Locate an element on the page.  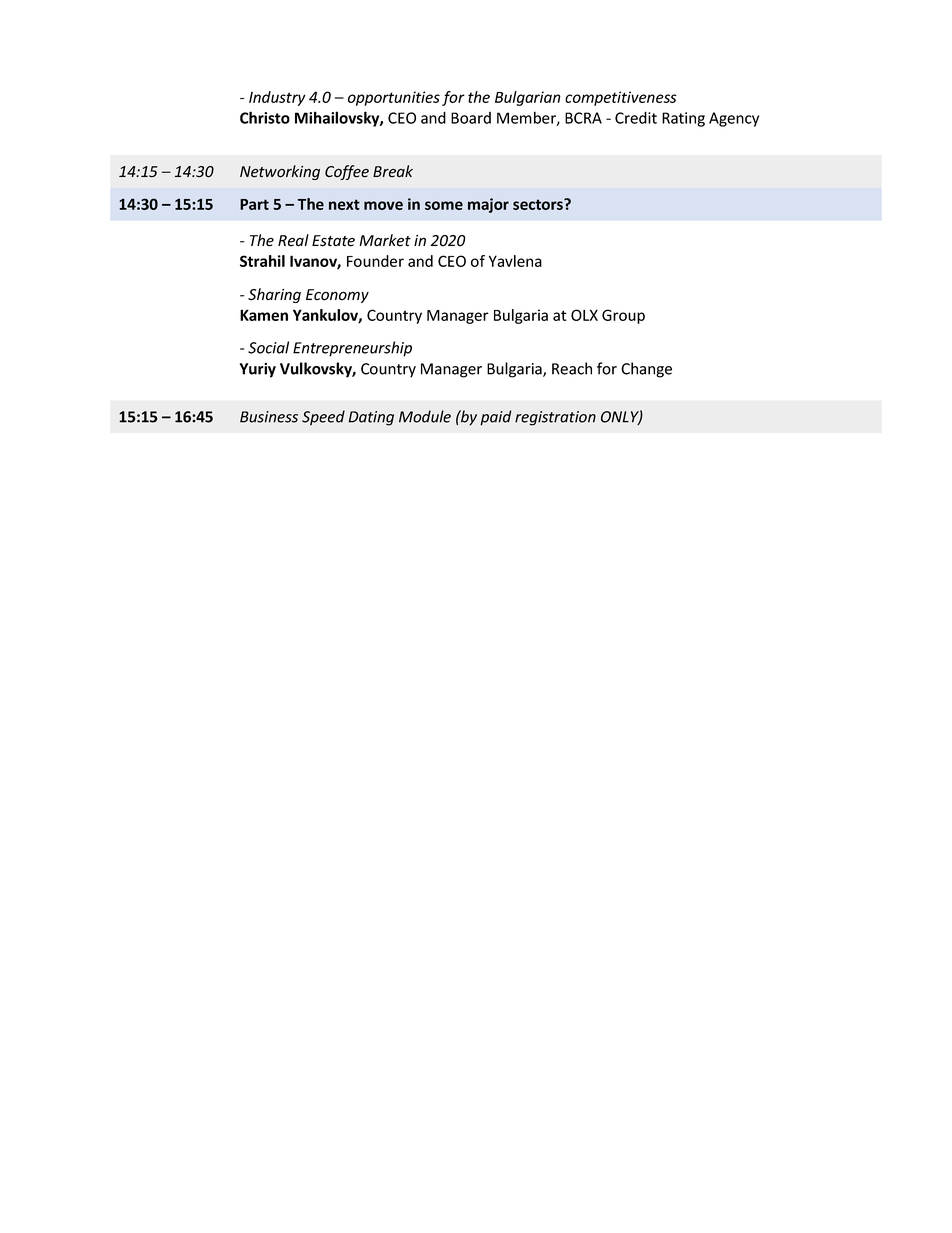
Board is located at coordinates (471, 118).
